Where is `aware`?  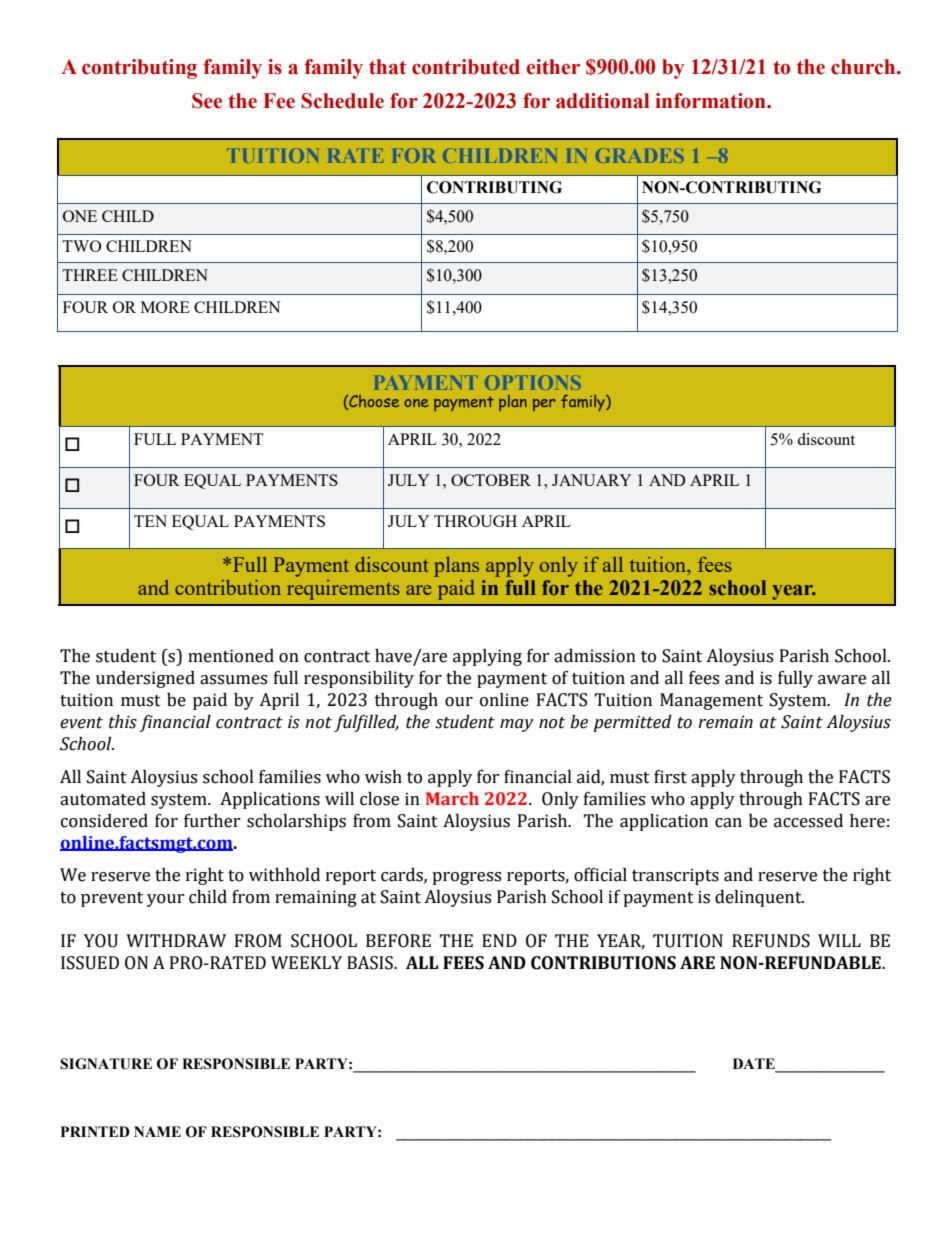
aware is located at coordinates (842, 680).
